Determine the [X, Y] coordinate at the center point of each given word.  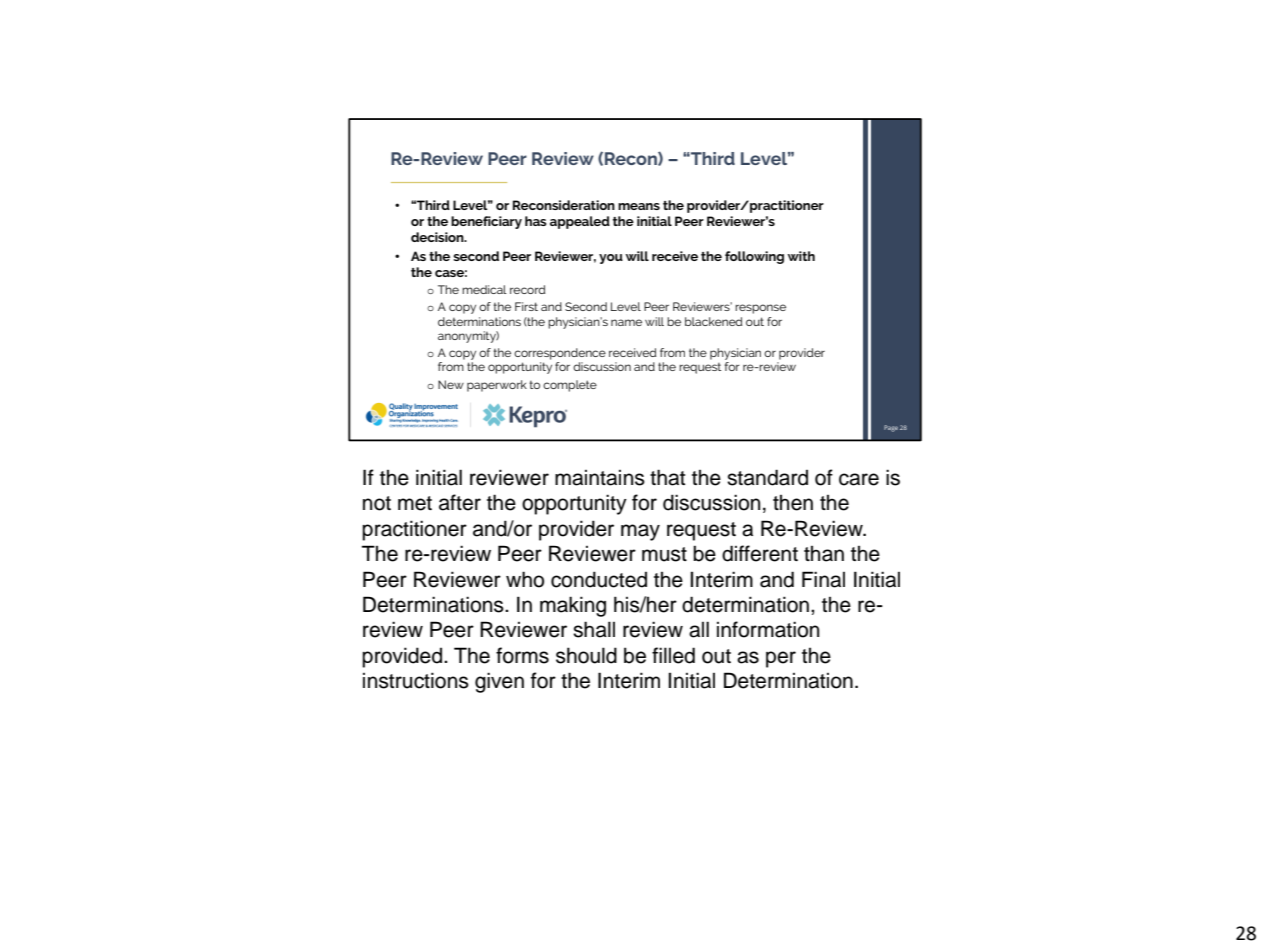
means [639, 206]
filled [673, 655]
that [667, 477]
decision [438, 237]
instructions [416, 680]
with [801, 256]
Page [891, 428]
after [460, 502]
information [768, 629]
